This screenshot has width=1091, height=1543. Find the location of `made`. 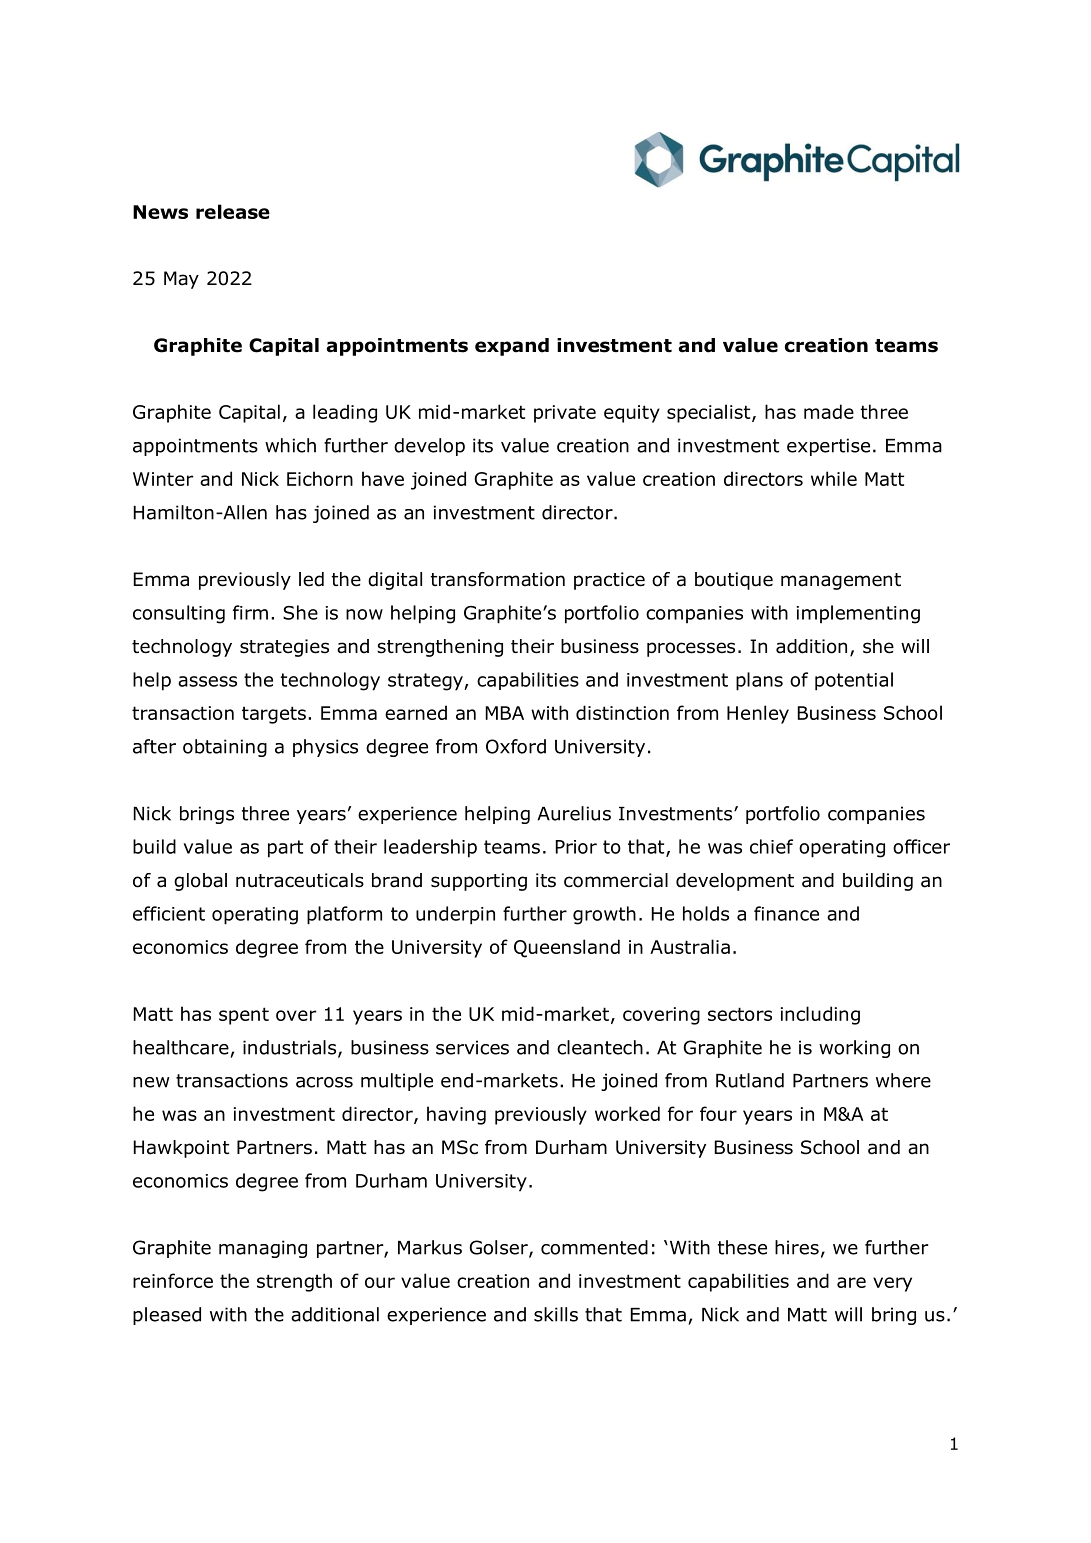

made is located at coordinates (829, 411).
